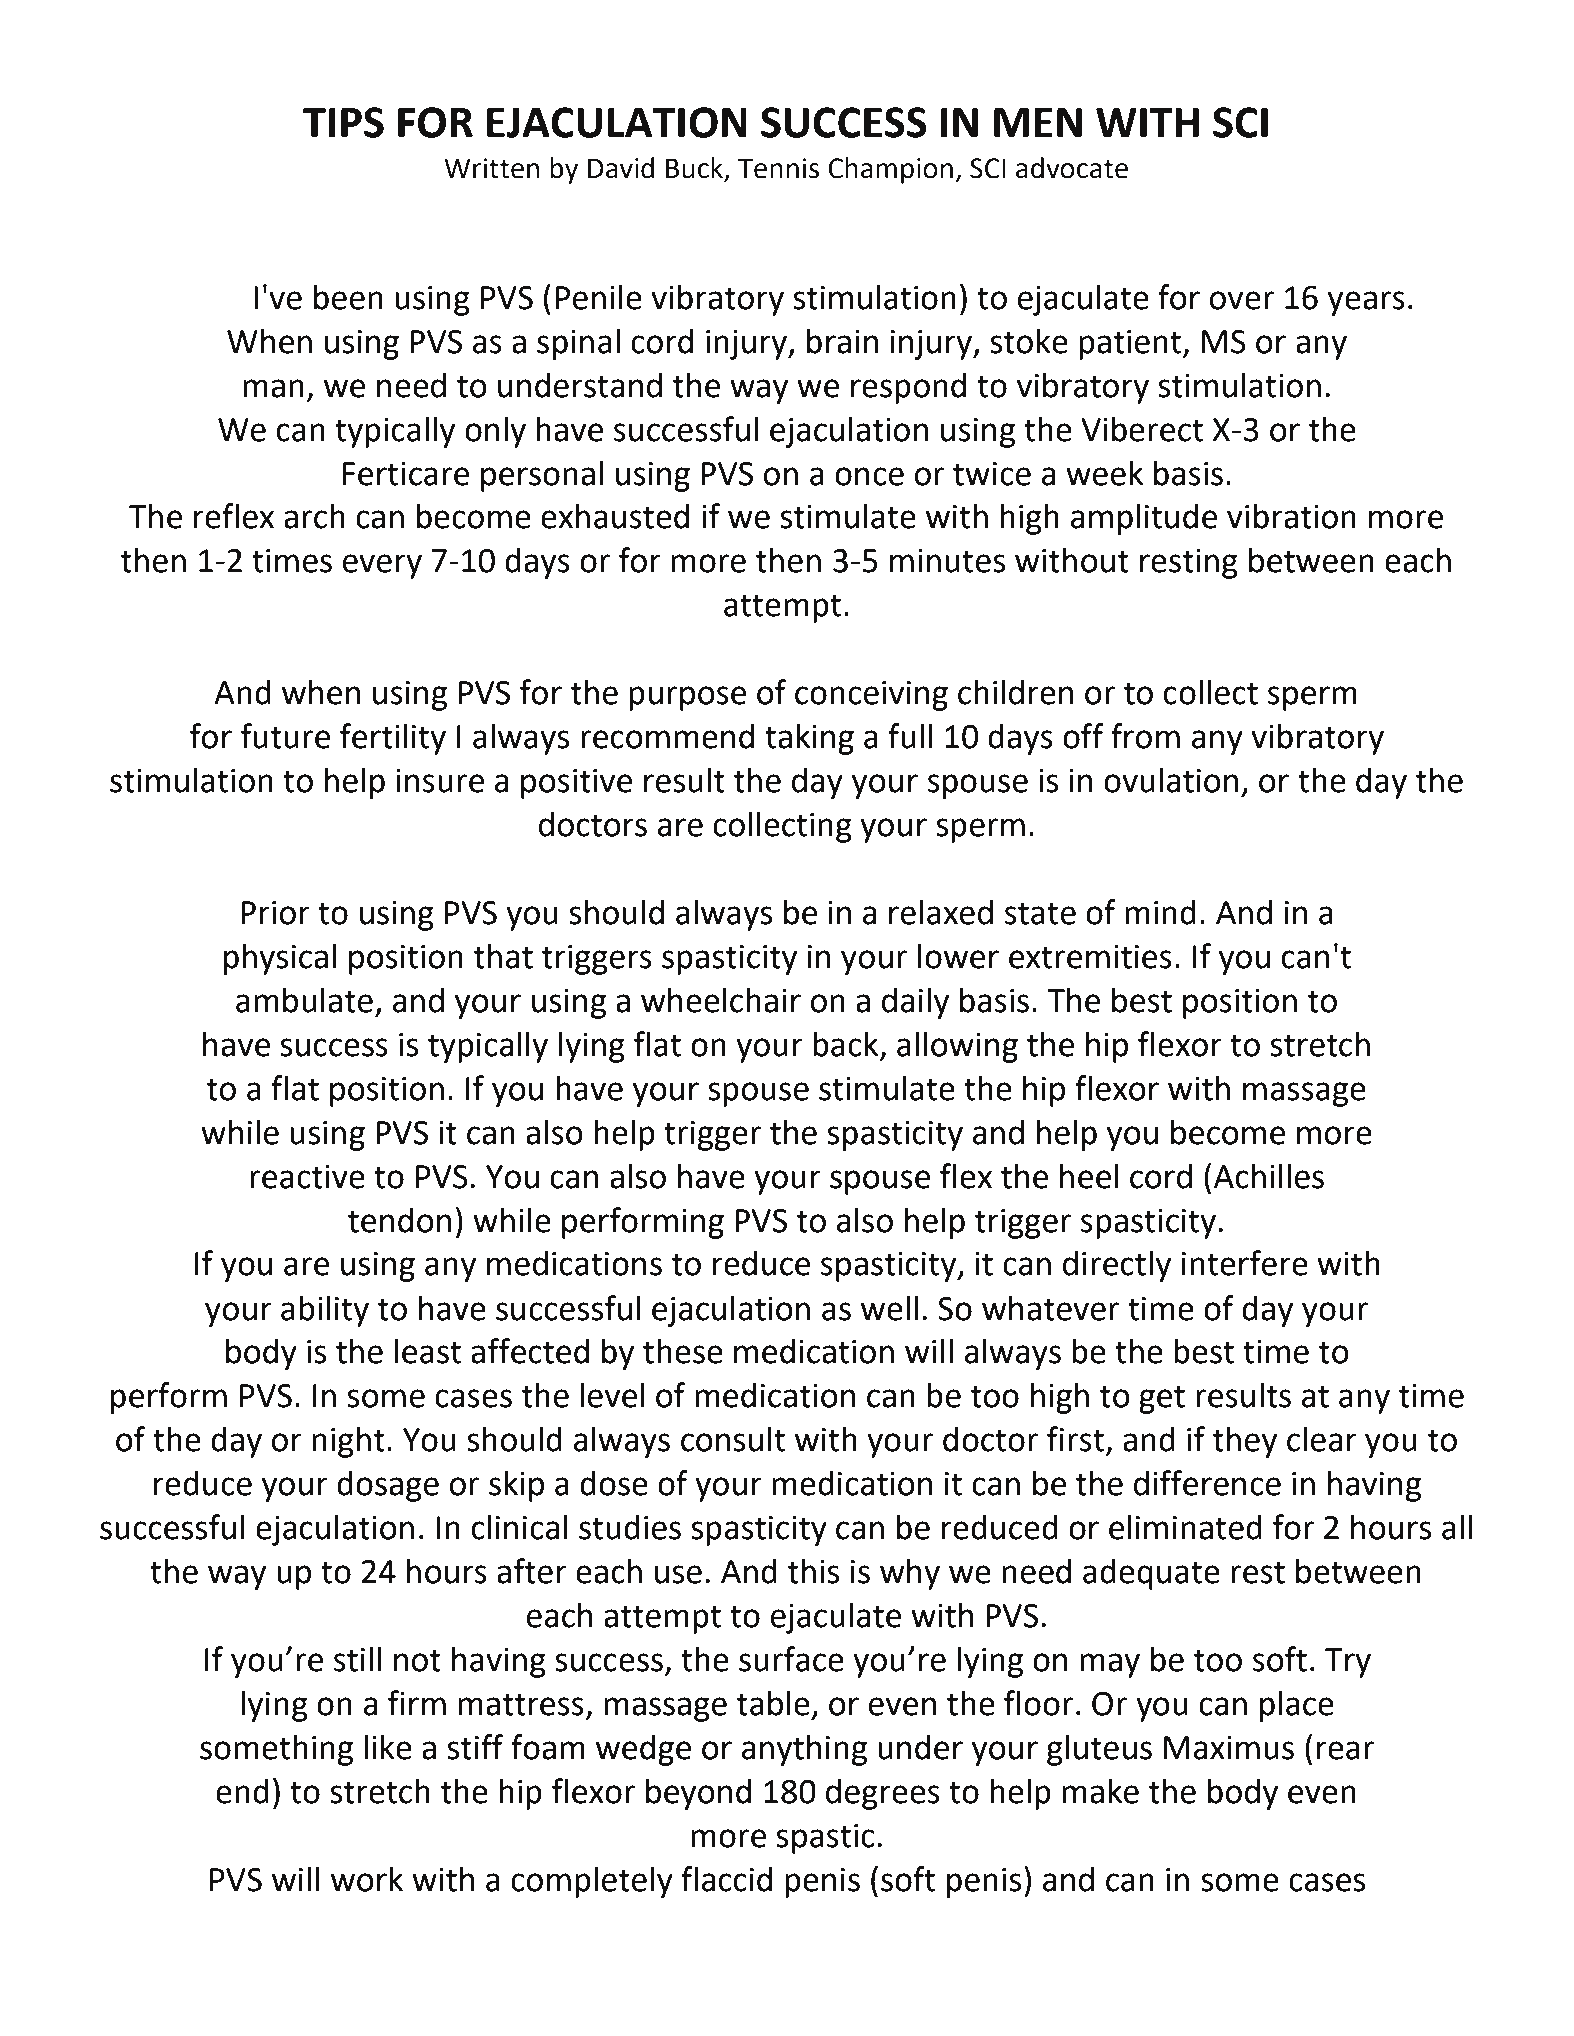 The image size is (1574, 2036). What do you see at coordinates (947, 561) in the document?
I see `minutes` at bounding box center [947, 561].
